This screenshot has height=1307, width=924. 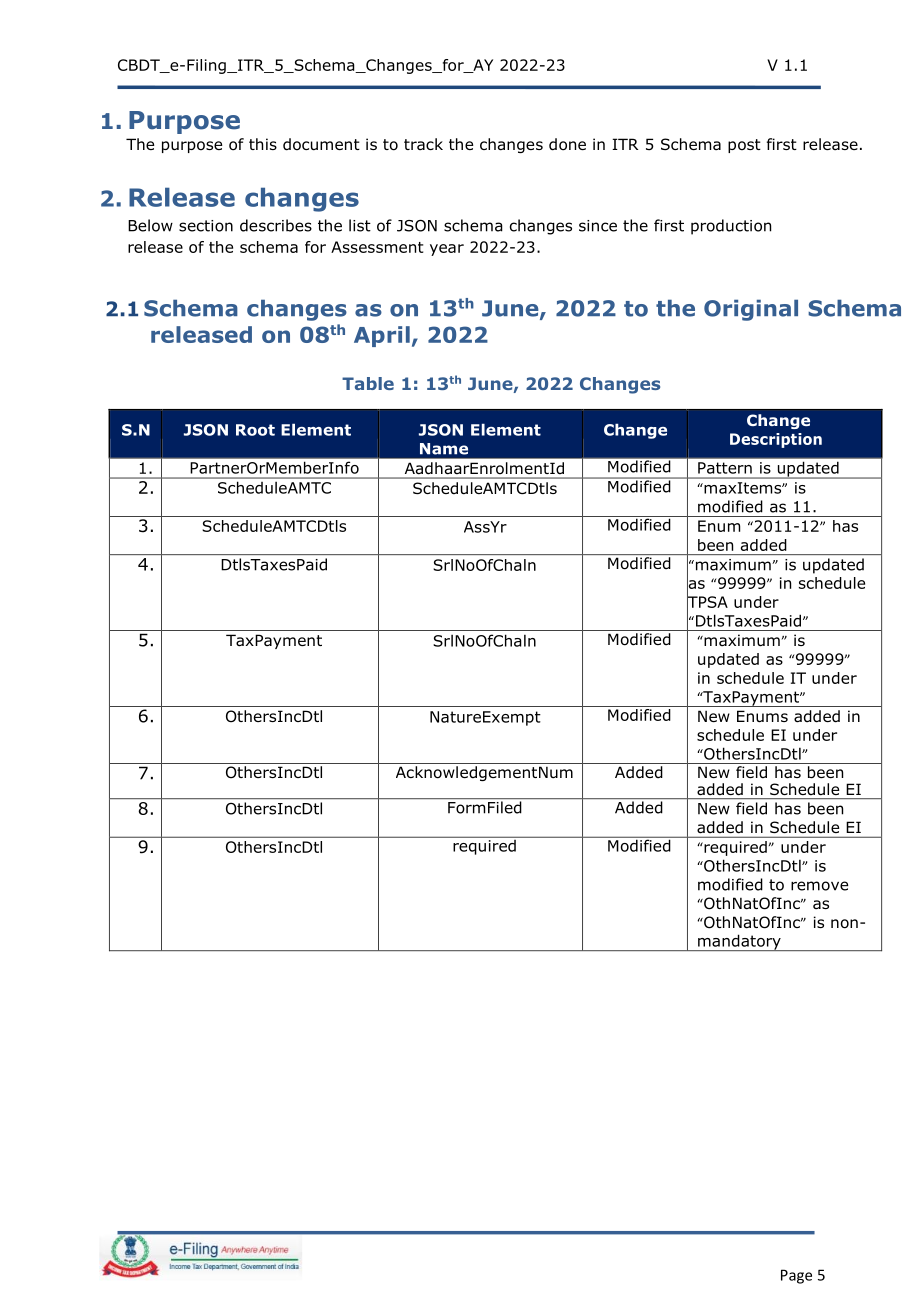 What do you see at coordinates (796, 1276) in the screenshot?
I see `Page` at bounding box center [796, 1276].
